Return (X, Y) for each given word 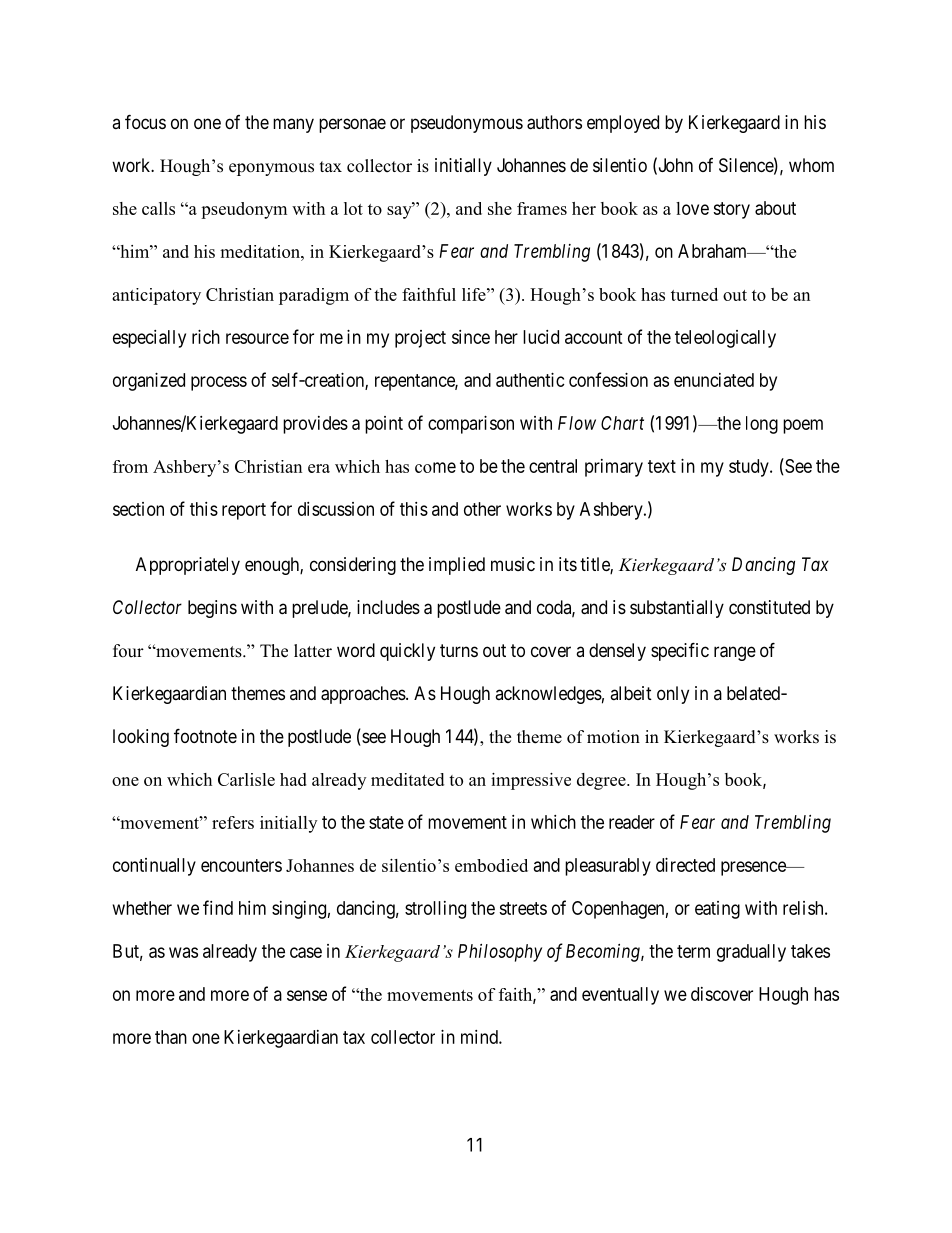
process (219, 383)
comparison (471, 425)
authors (554, 122)
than (171, 1037)
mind (480, 1037)
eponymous (271, 169)
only (673, 695)
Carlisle (246, 779)
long (762, 425)
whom (811, 165)
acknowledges (548, 695)
